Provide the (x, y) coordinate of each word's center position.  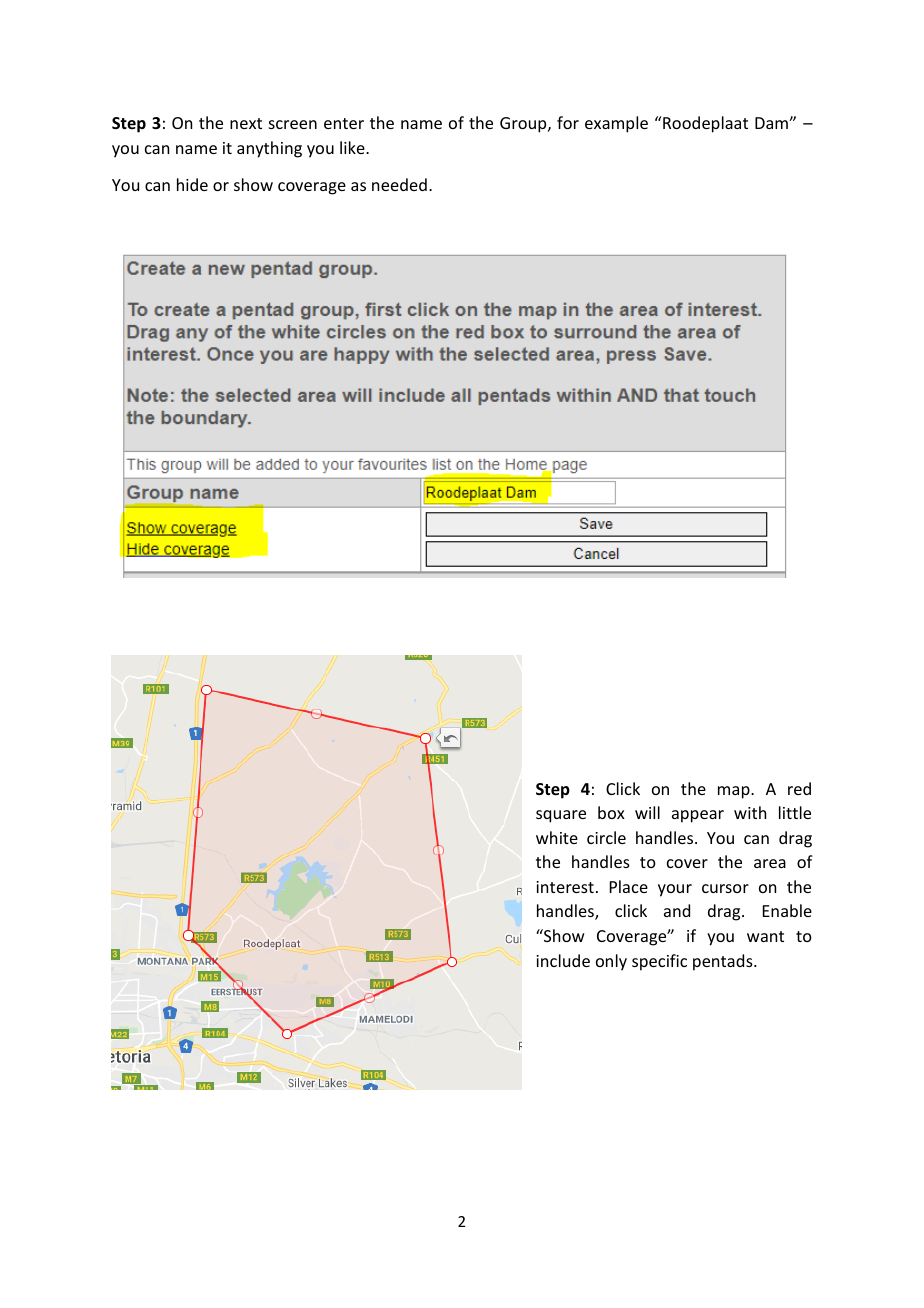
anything (269, 149)
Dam (772, 123)
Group (524, 125)
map (735, 792)
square (561, 816)
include (563, 960)
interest (565, 887)
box (611, 812)
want (765, 936)
